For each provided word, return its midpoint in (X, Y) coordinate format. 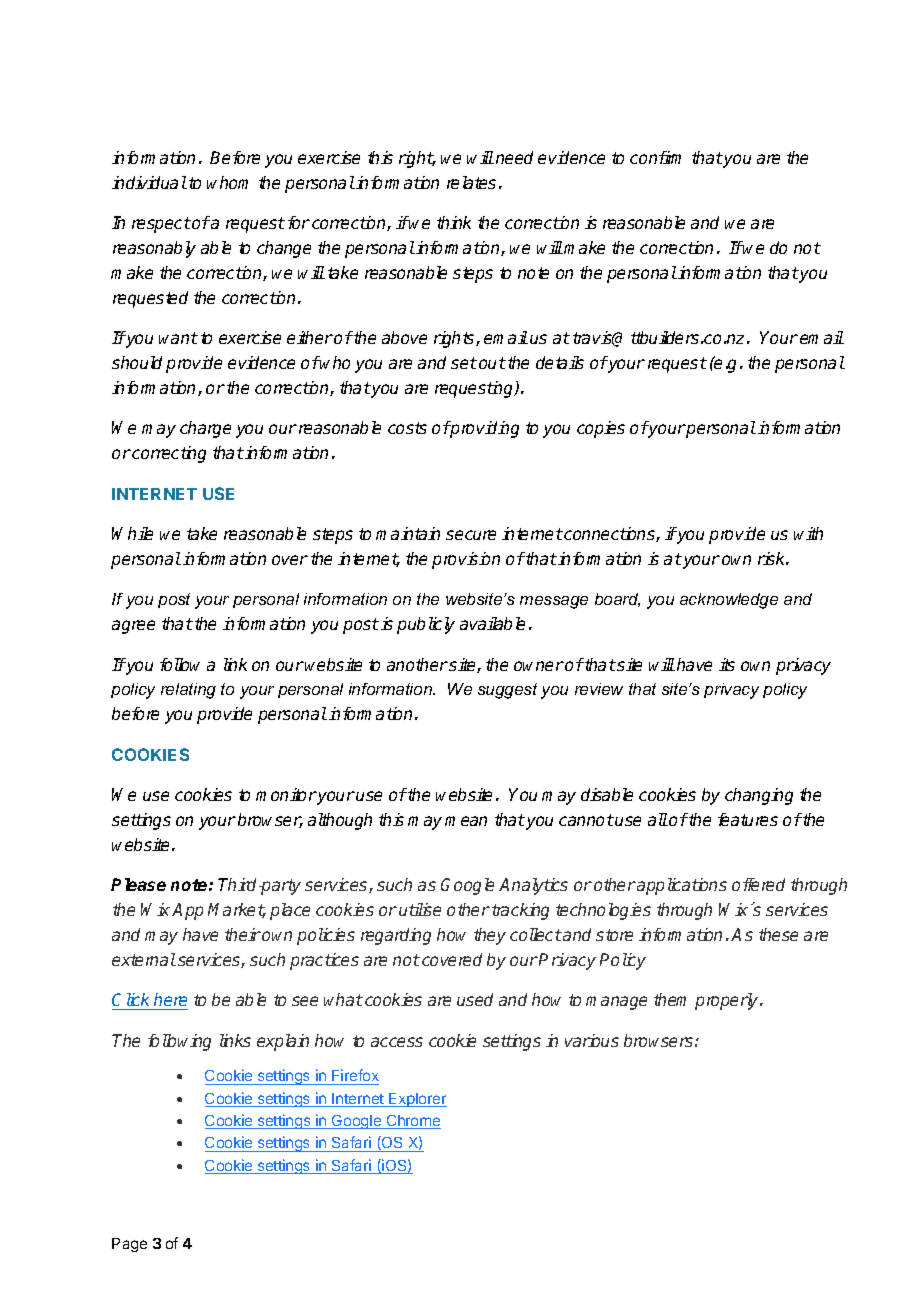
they (490, 936)
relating (188, 691)
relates (471, 182)
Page (129, 1245)
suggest (507, 691)
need (514, 157)
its (727, 664)
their (243, 934)
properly (728, 1001)
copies (601, 429)
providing (484, 429)
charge (205, 429)
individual (149, 182)
